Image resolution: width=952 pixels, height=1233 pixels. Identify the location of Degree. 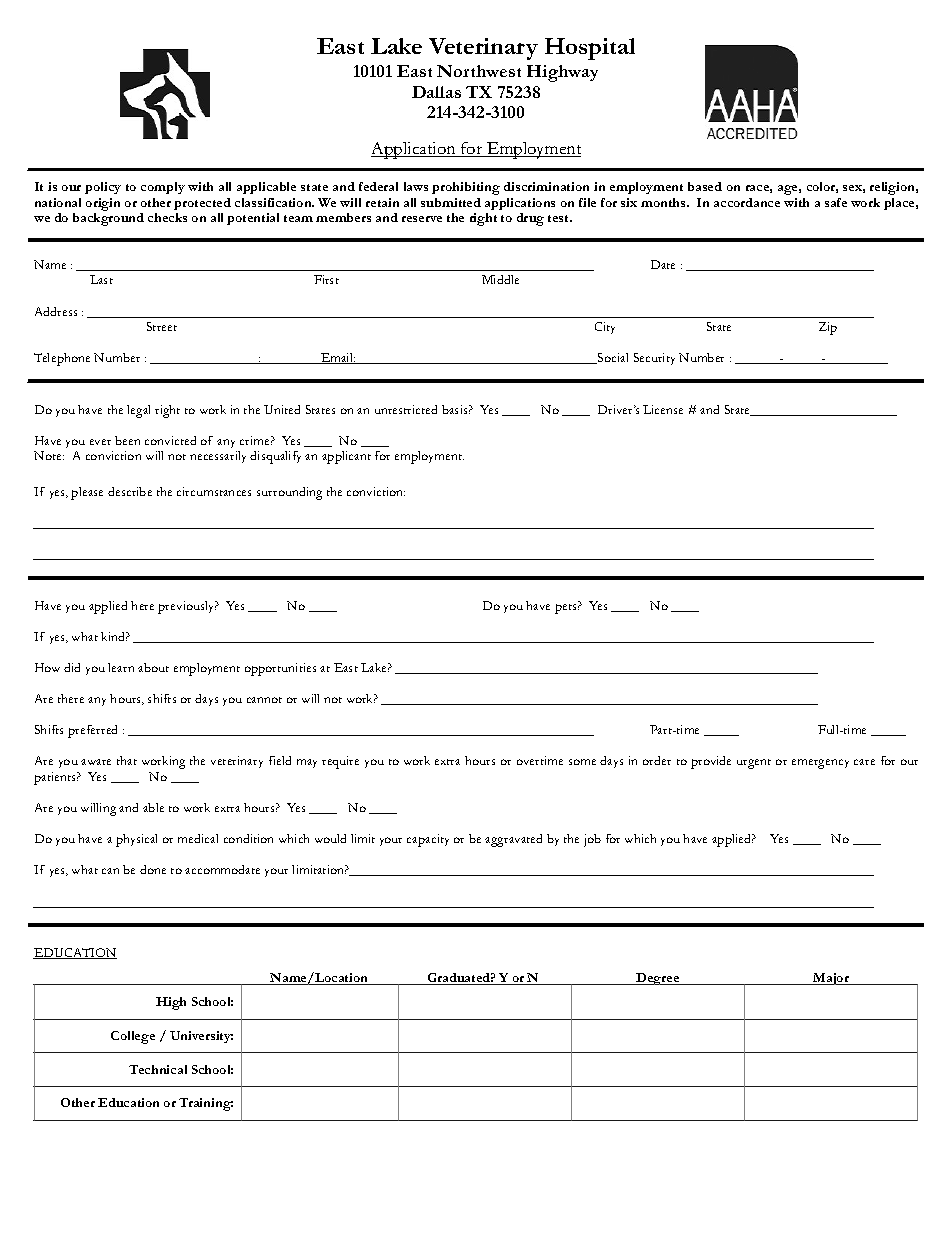
(658, 979).
